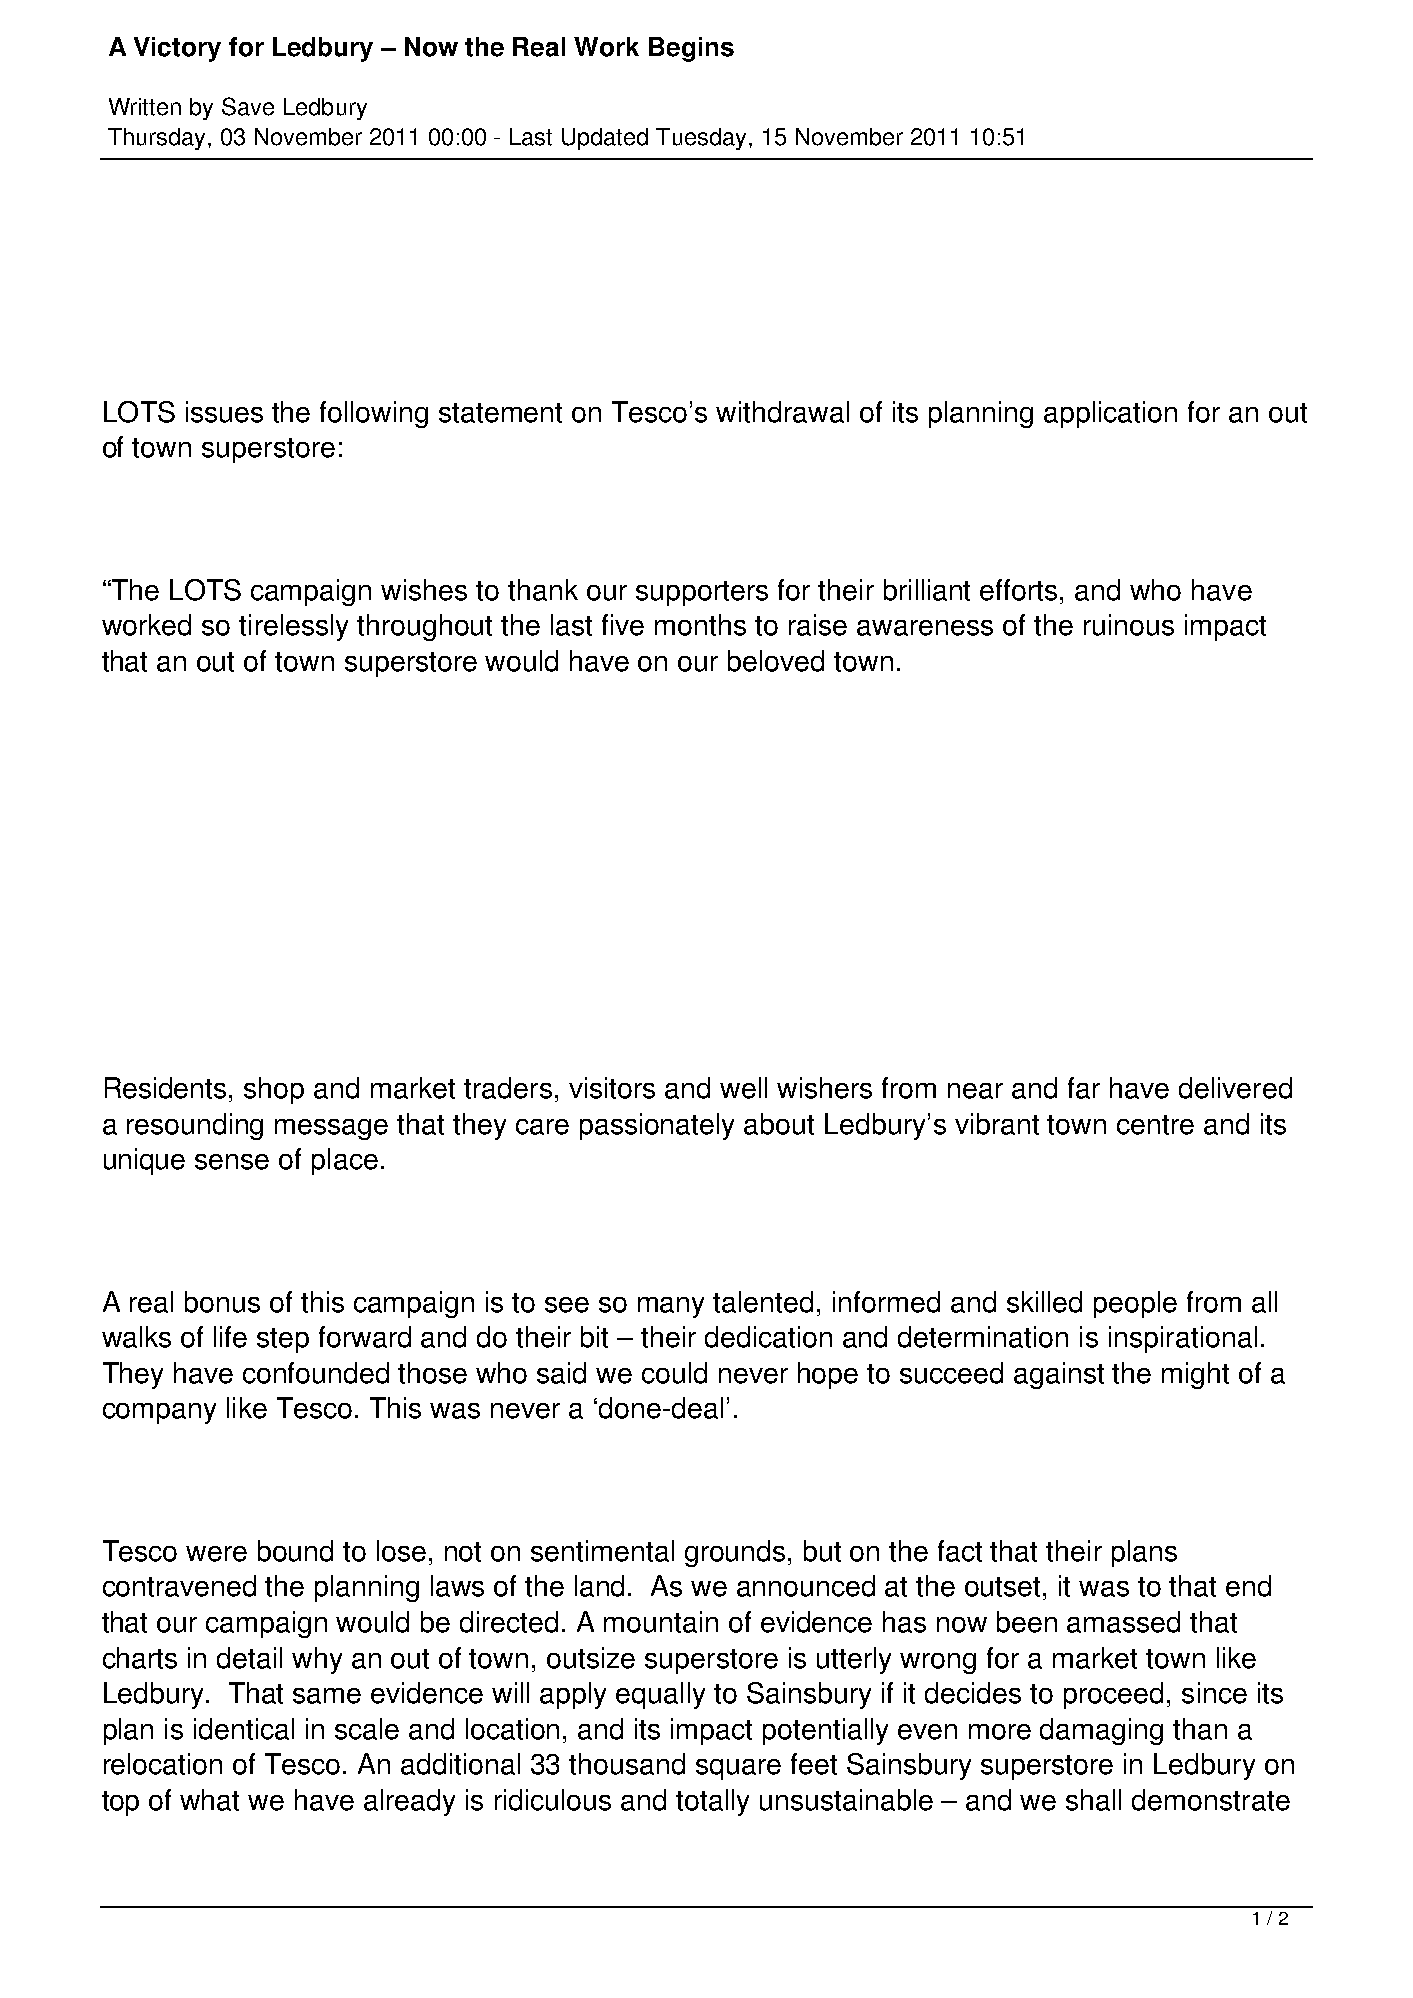  I want to click on ruinous, so click(1129, 625).
